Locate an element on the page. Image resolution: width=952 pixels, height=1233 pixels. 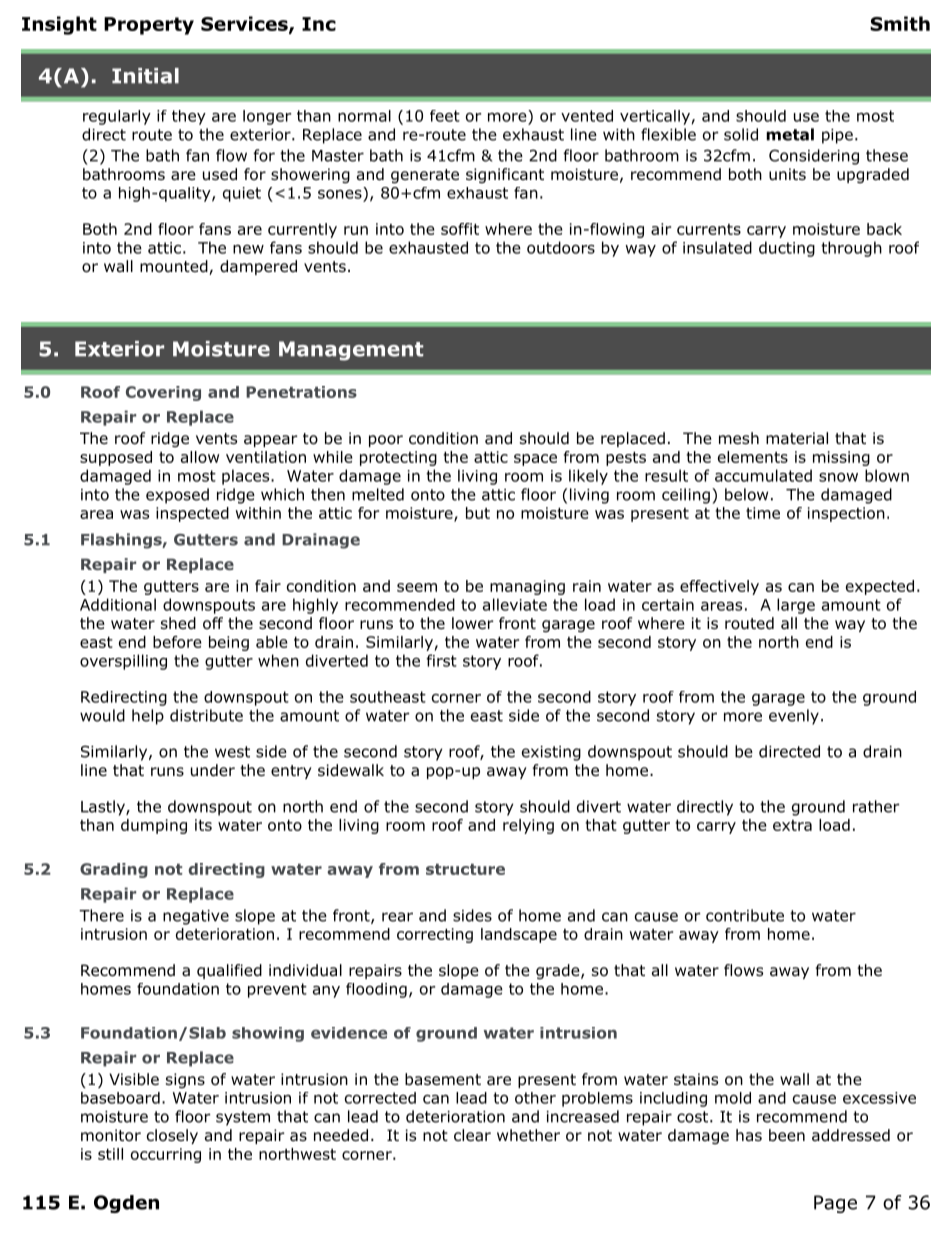
large is located at coordinates (796, 606).
